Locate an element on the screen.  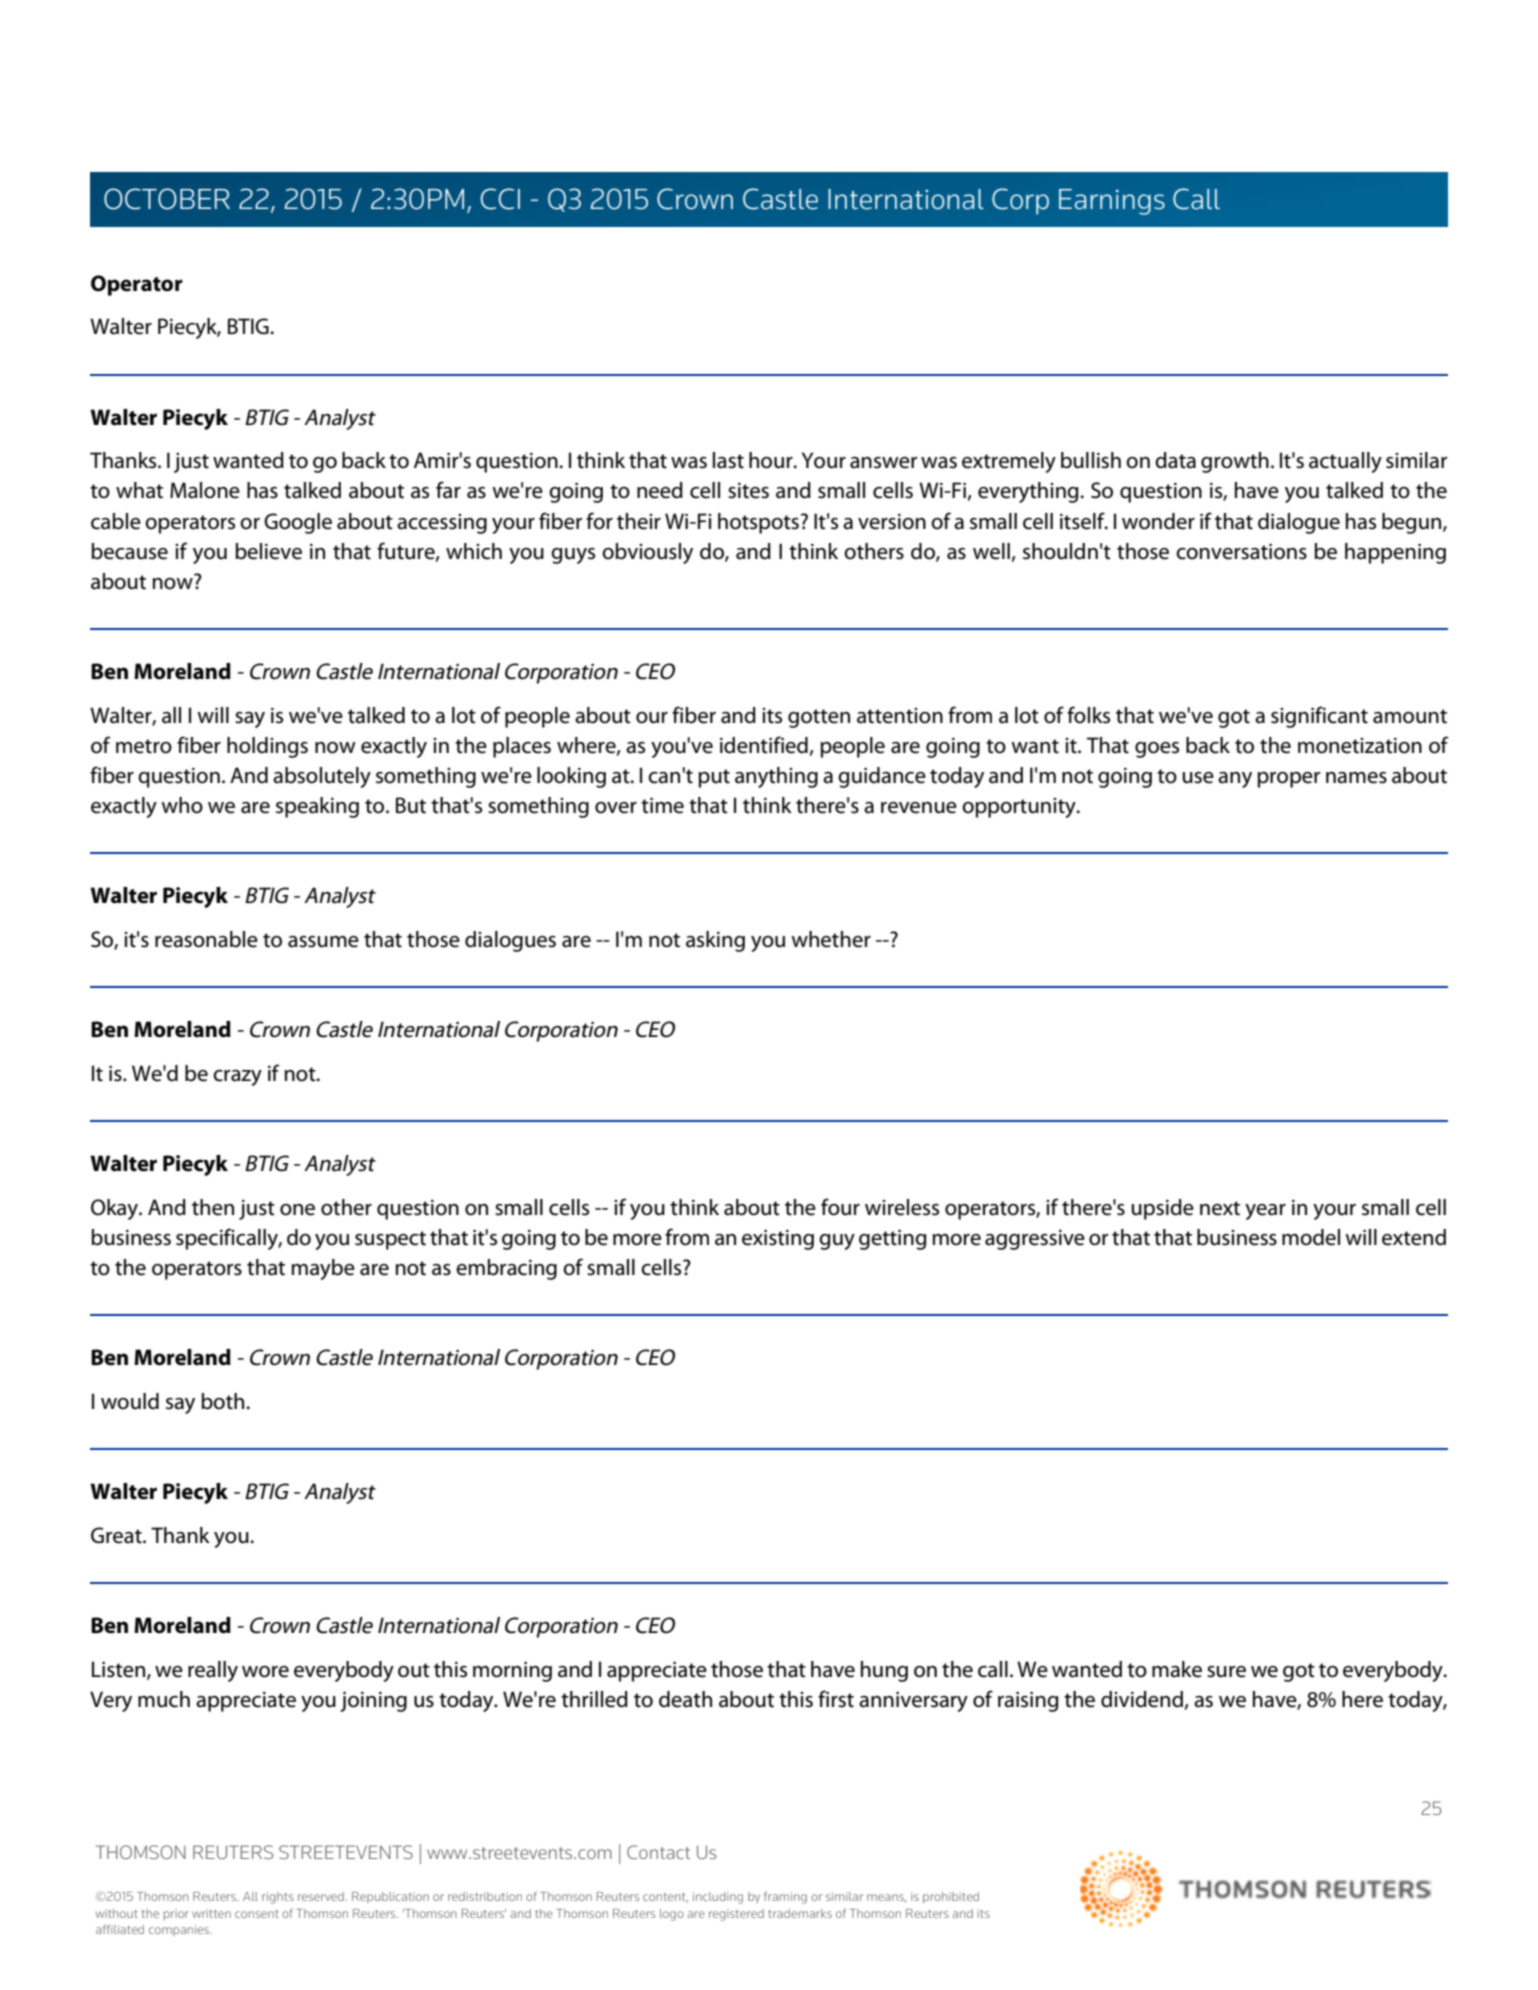
framing is located at coordinates (785, 1897).
